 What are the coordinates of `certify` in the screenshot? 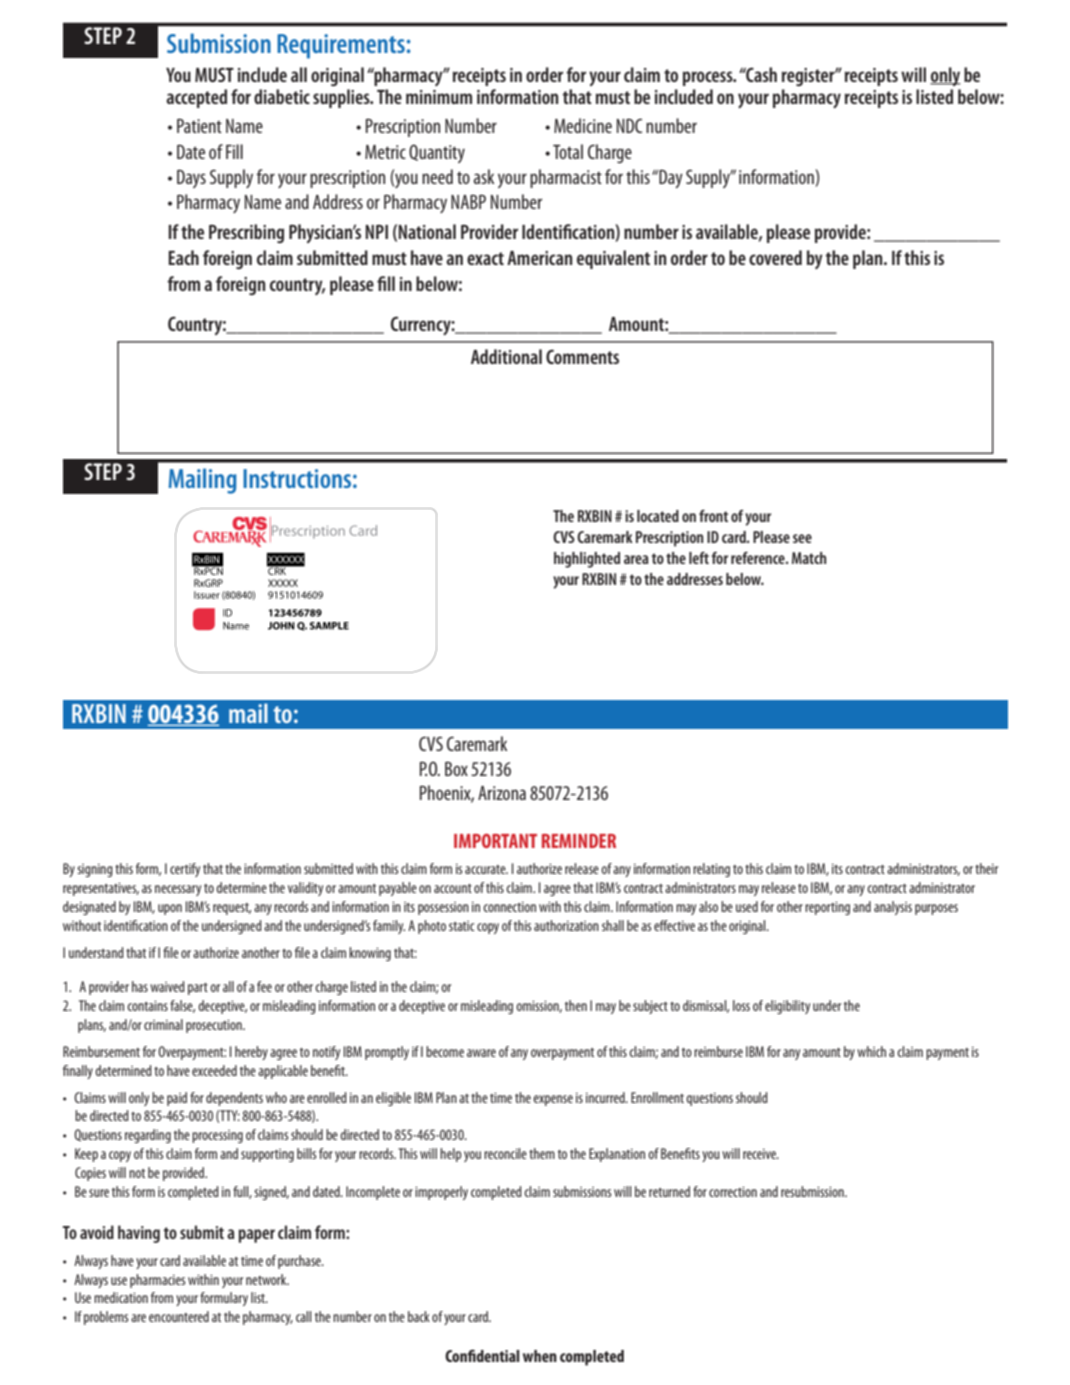 It's located at (185, 870).
